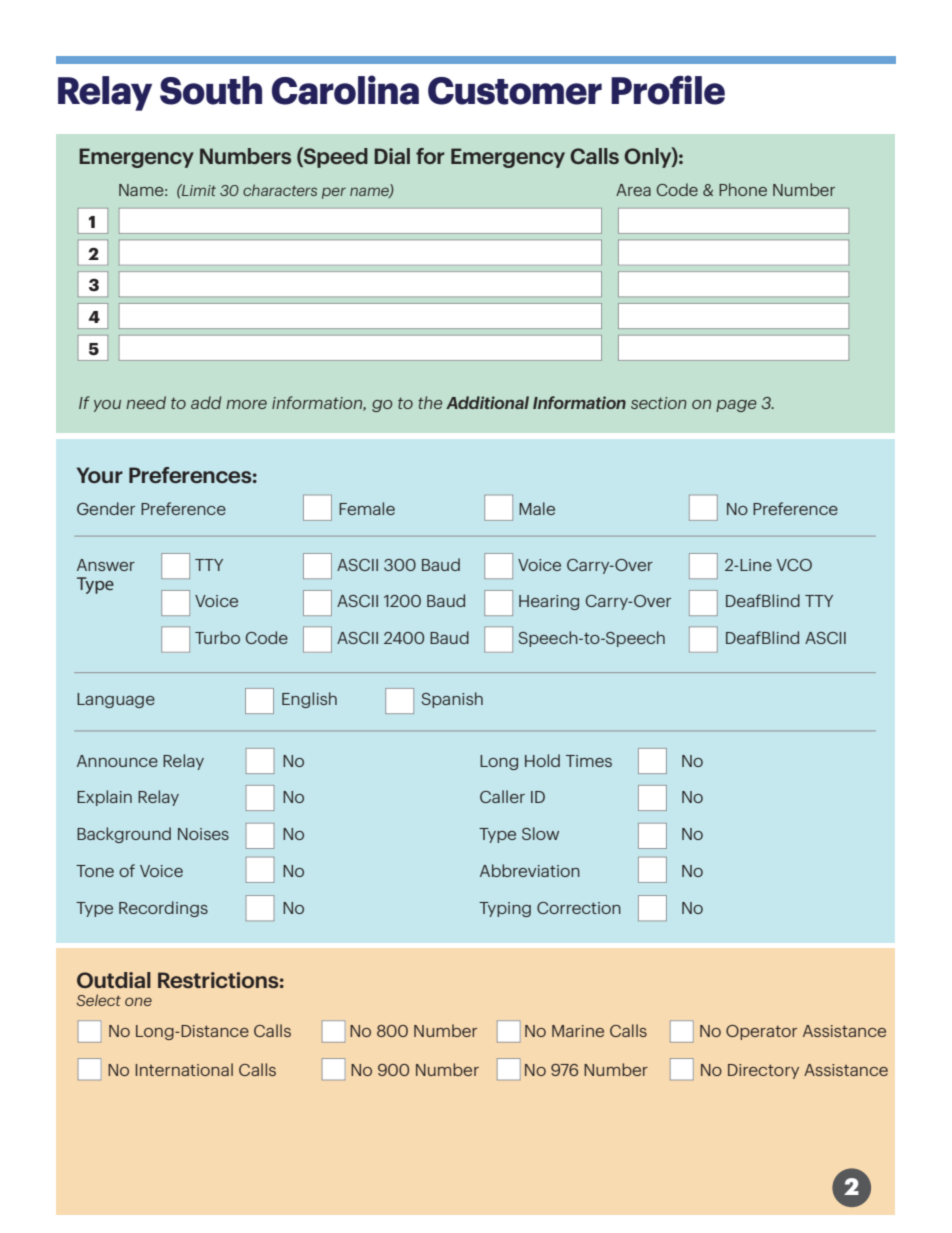  Describe the element at coordinates (146, 402) in the screenshot. I see `need` at that location.
